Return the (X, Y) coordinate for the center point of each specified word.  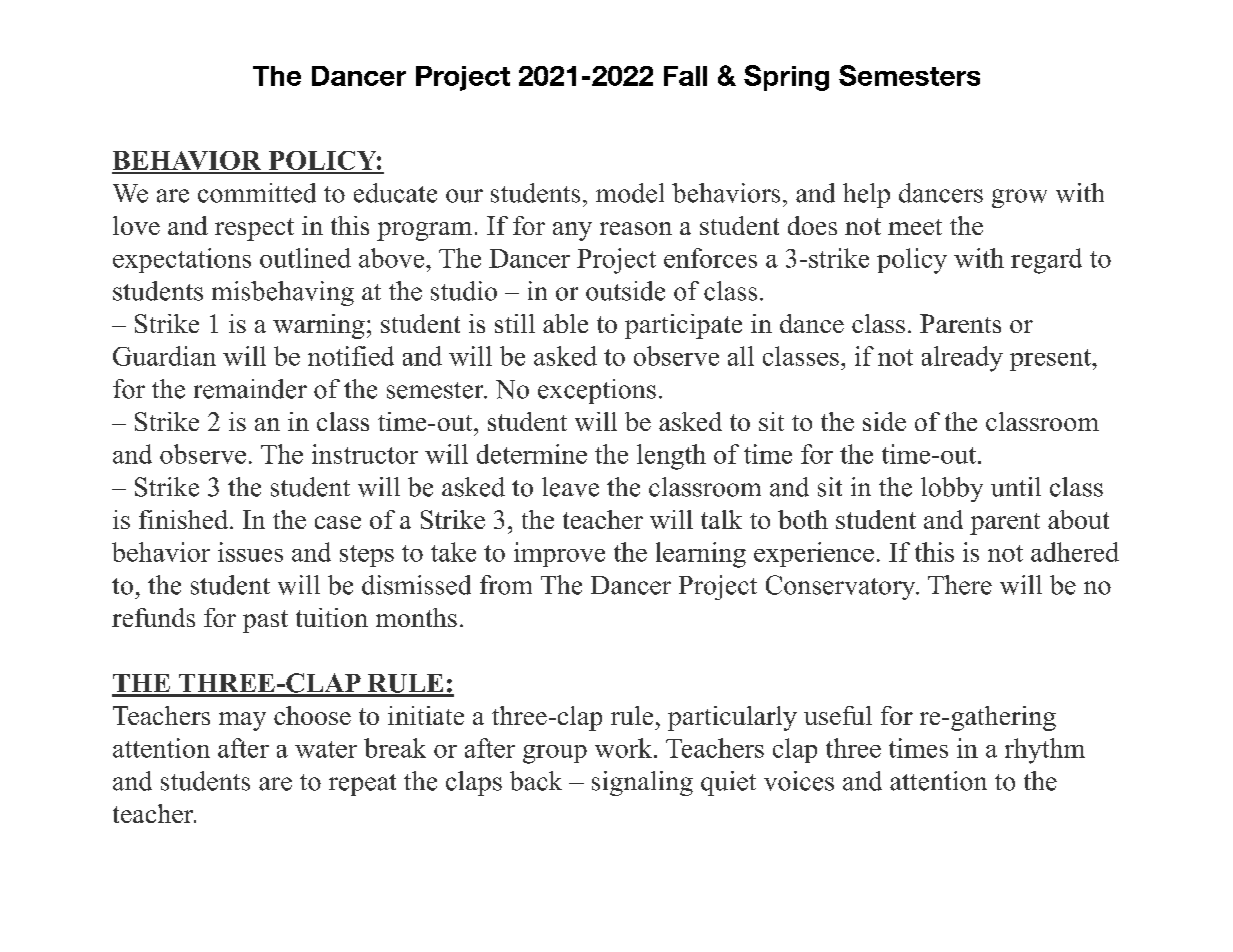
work (625, 748)
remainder (250, 389)
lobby (952, 489)
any (572, 231)
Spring (786, 78)
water (326, 749)
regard (1046, 261)
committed (257, 193)
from (506, 585)
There (960, 585)
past (265, 621)
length (671, 457)
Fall (685, 76)
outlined (305, 258)
